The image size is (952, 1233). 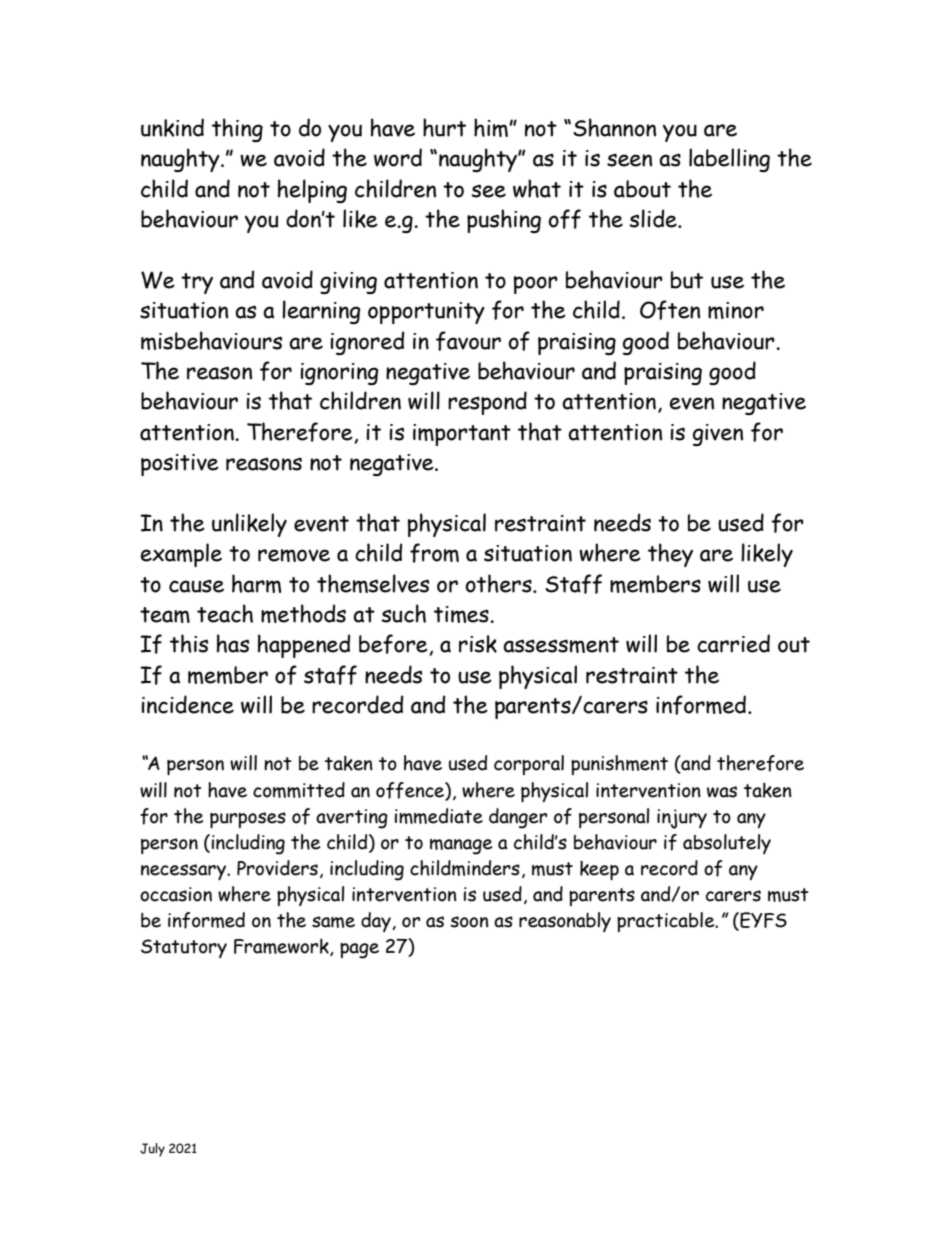 What do you see at coordinates (359, 951) in the screenshot?
I see `page` at bounding box center [359, 951].
